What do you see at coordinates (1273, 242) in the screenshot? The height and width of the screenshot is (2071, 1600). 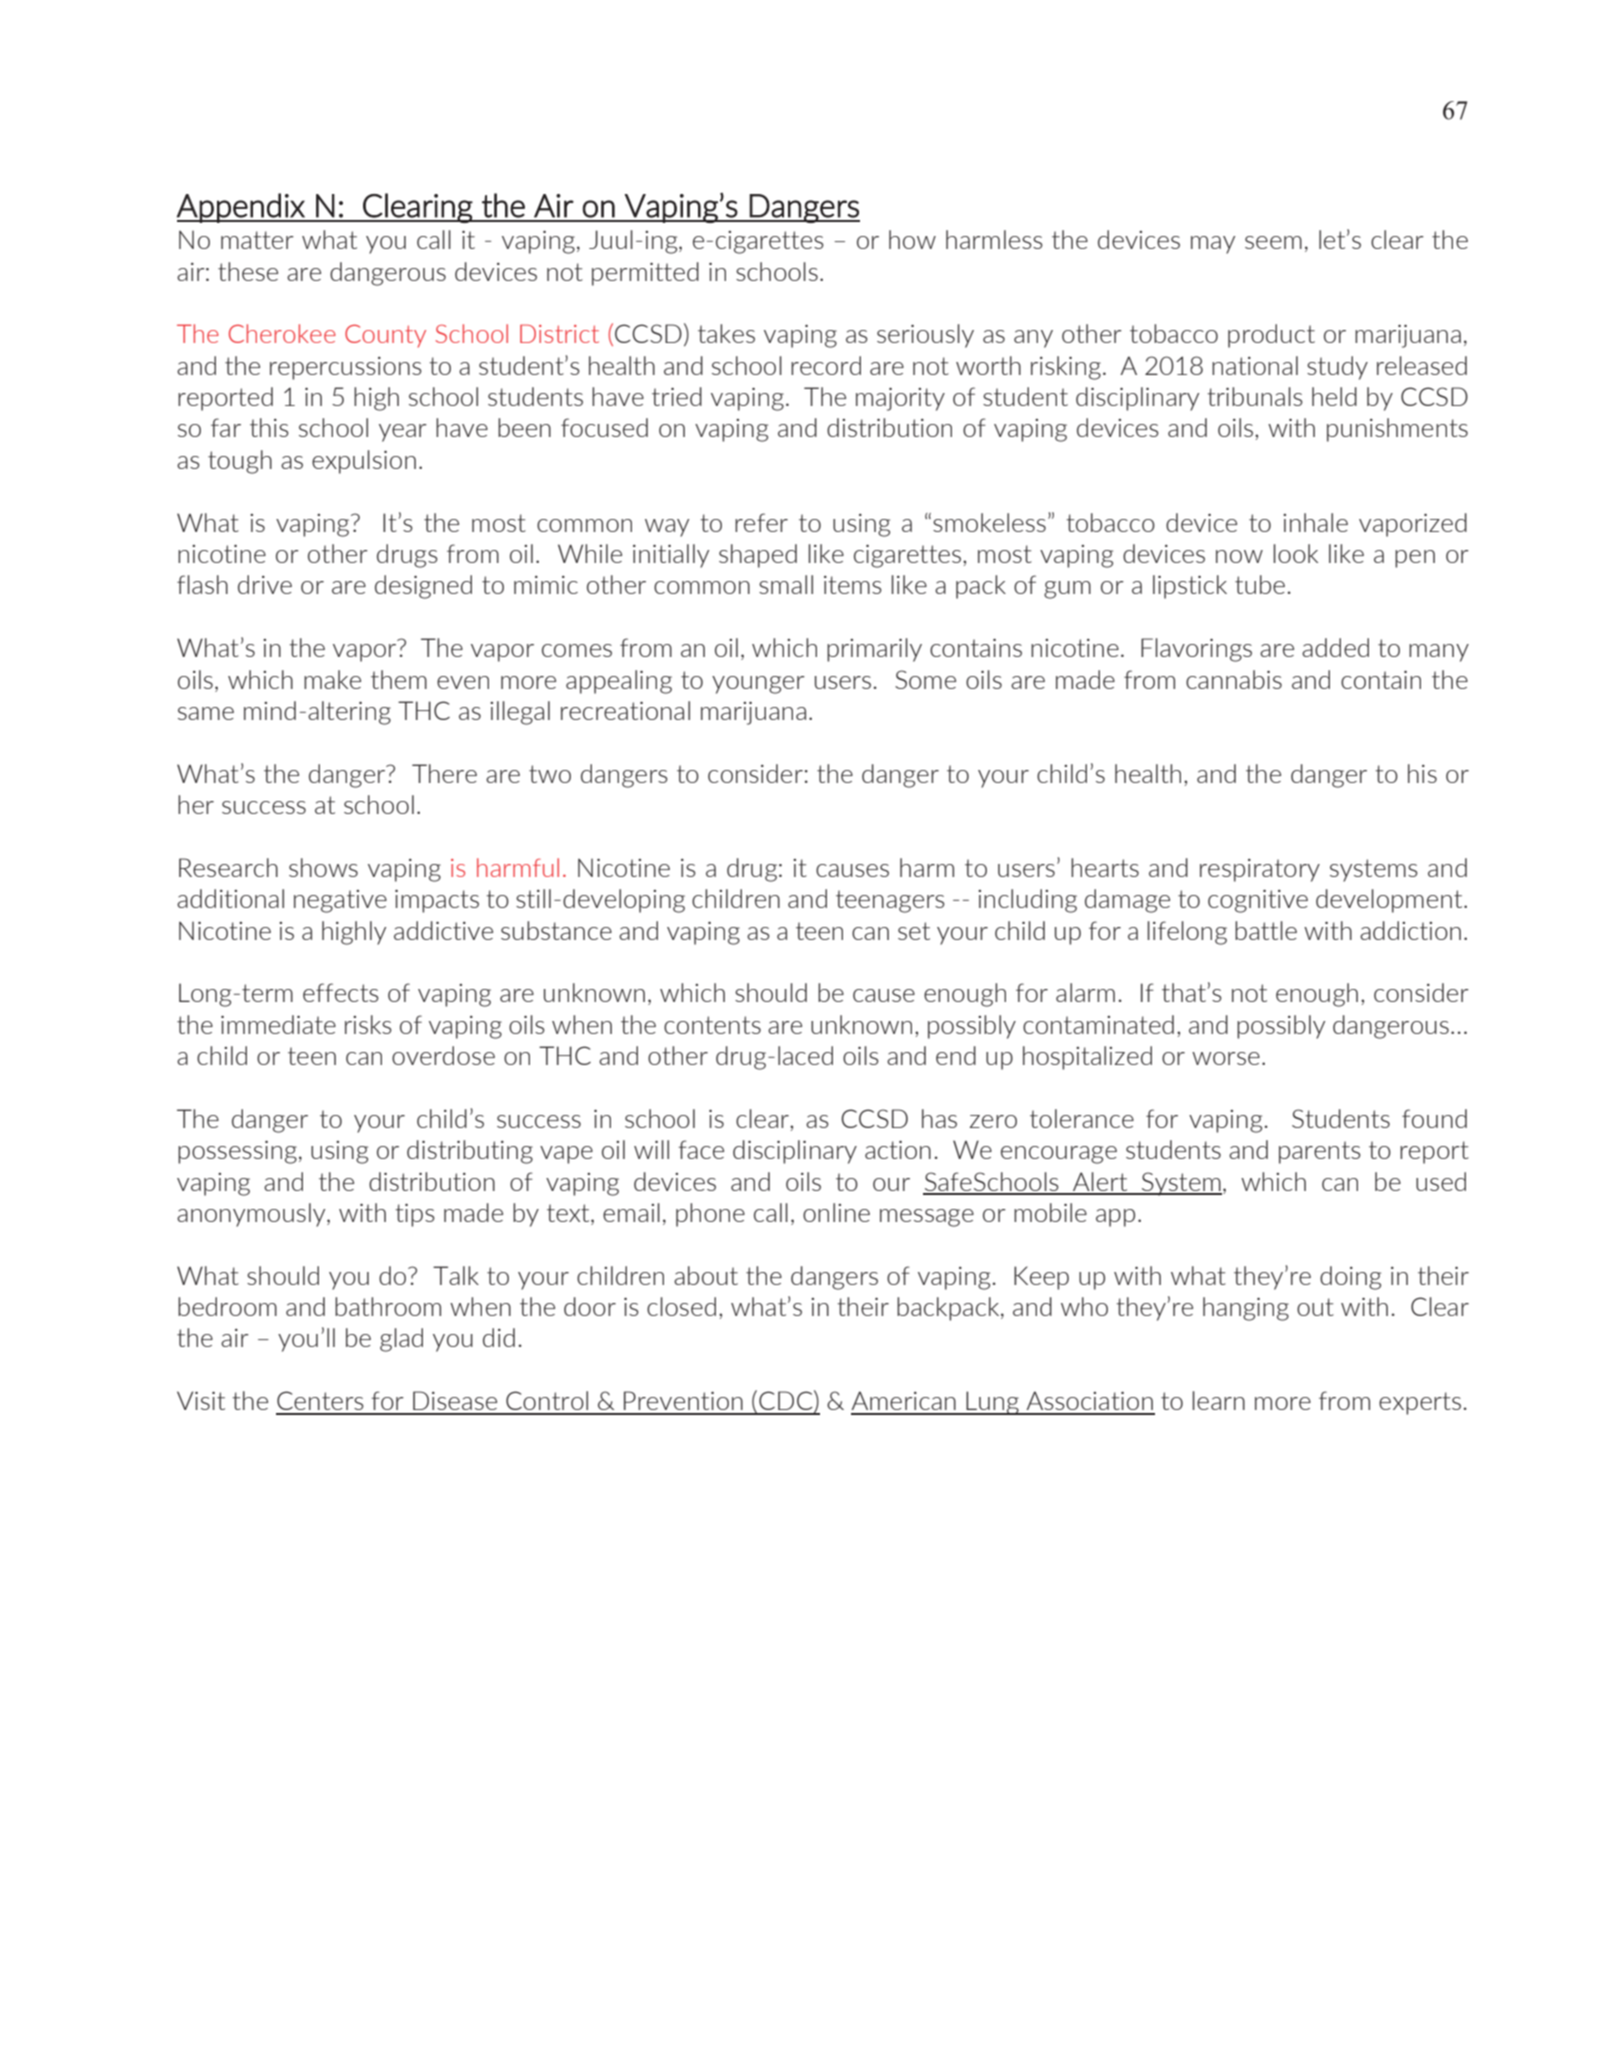 I see `seem` at bounding box center [1273, 242].
